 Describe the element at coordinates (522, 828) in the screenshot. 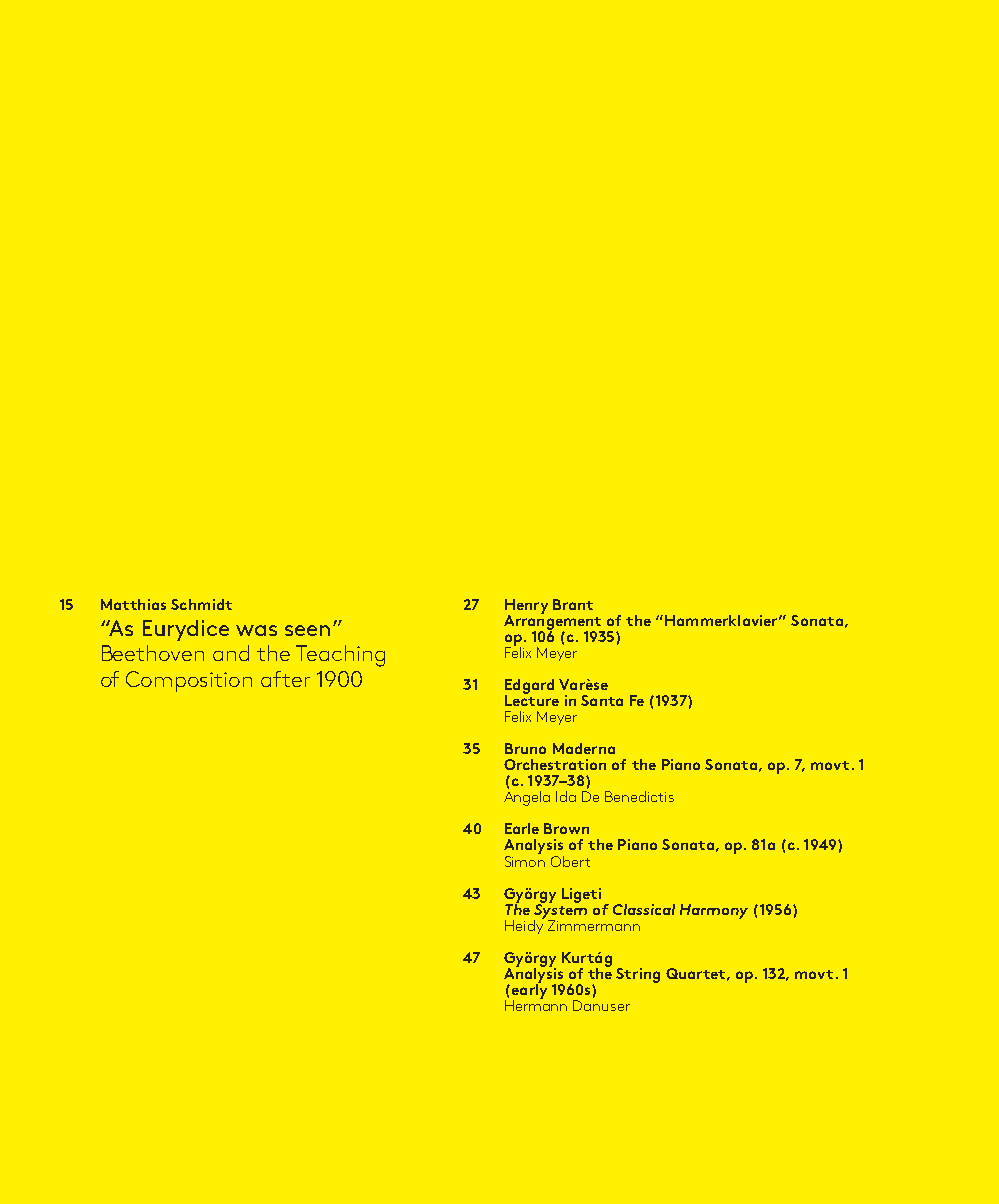

I see `Earle` at that location.
